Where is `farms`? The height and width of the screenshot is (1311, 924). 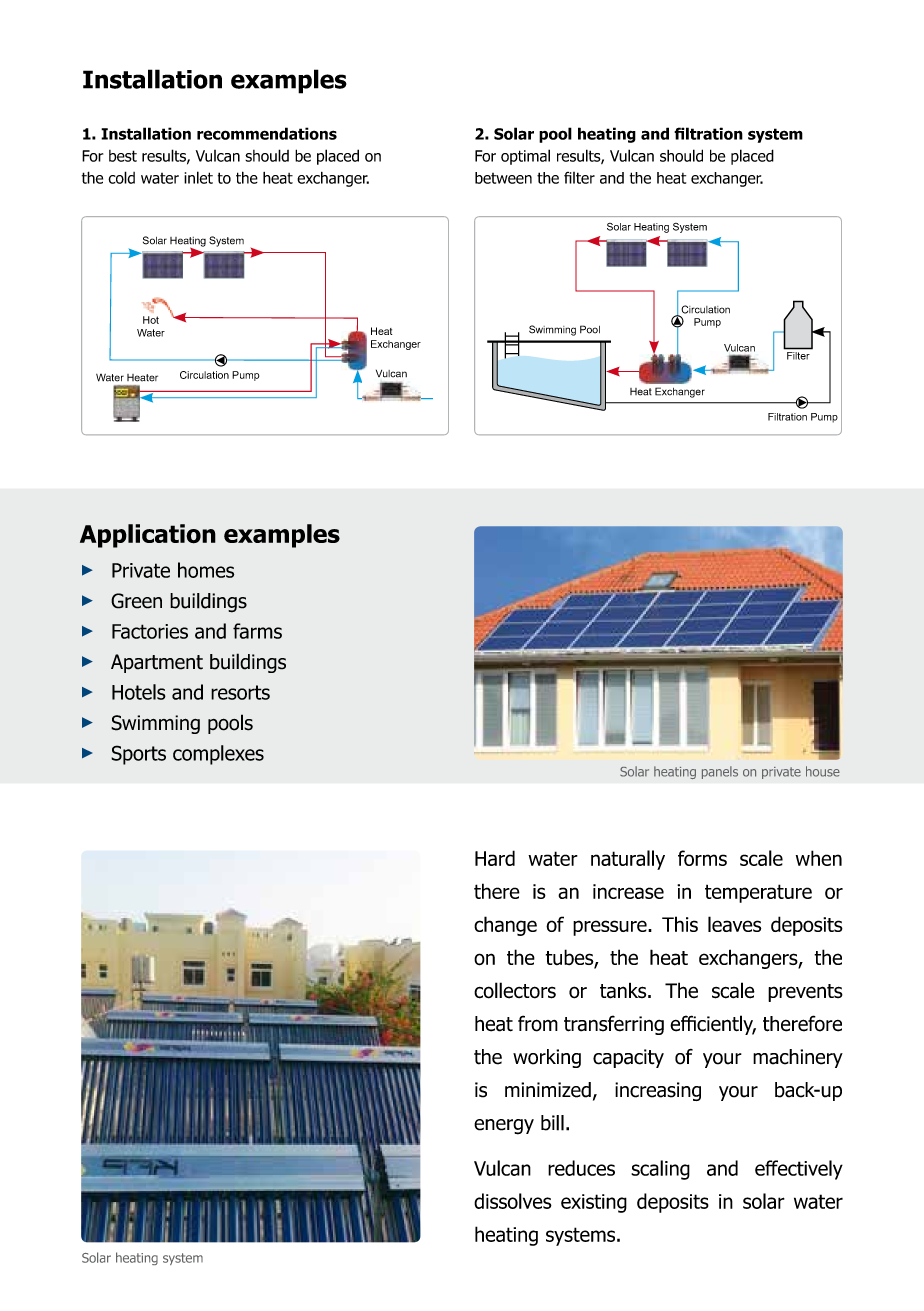 farms is located at coordinates (257, 631).
